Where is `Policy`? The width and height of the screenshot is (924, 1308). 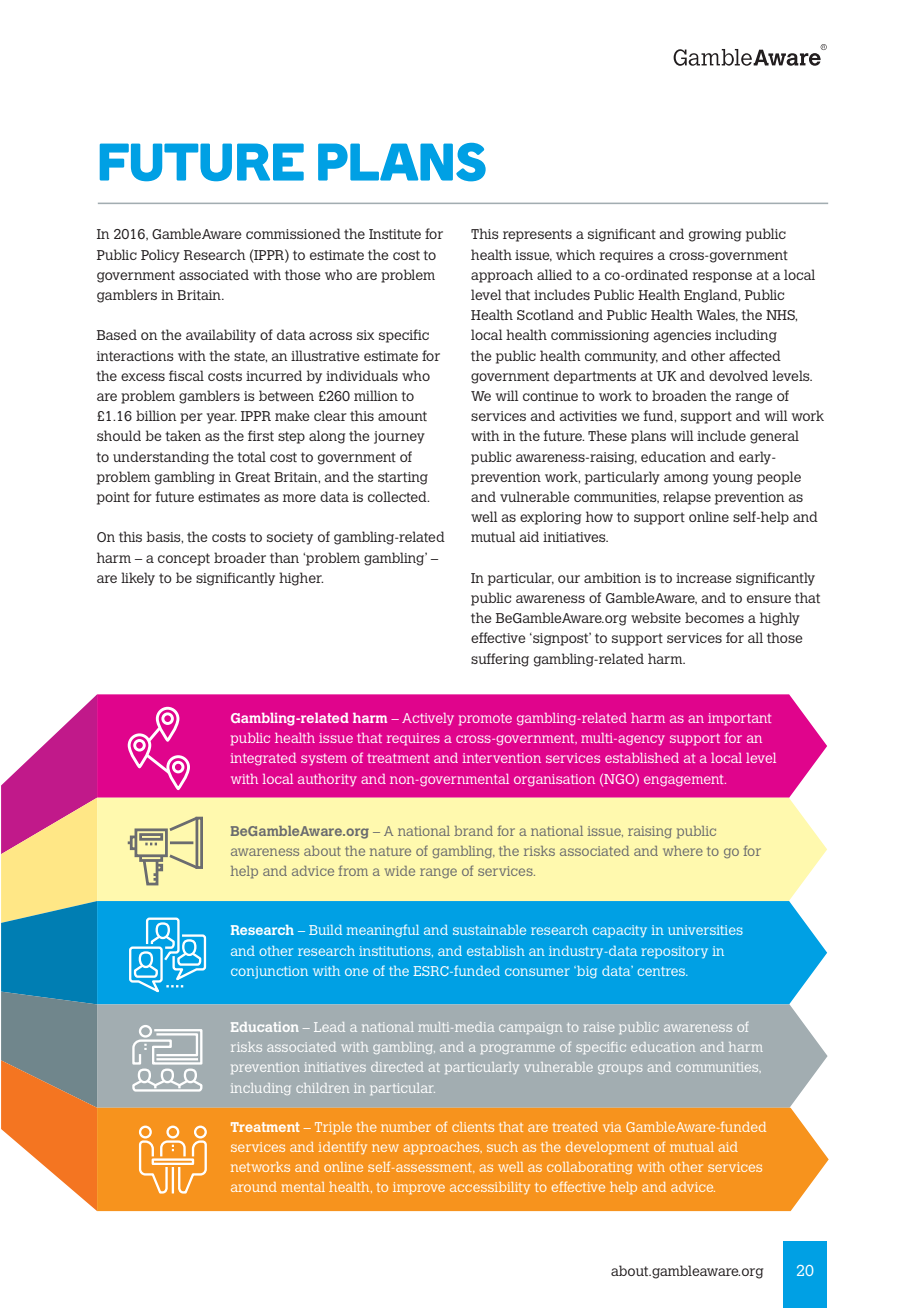
Policy is located at coordinates (160, 256).
